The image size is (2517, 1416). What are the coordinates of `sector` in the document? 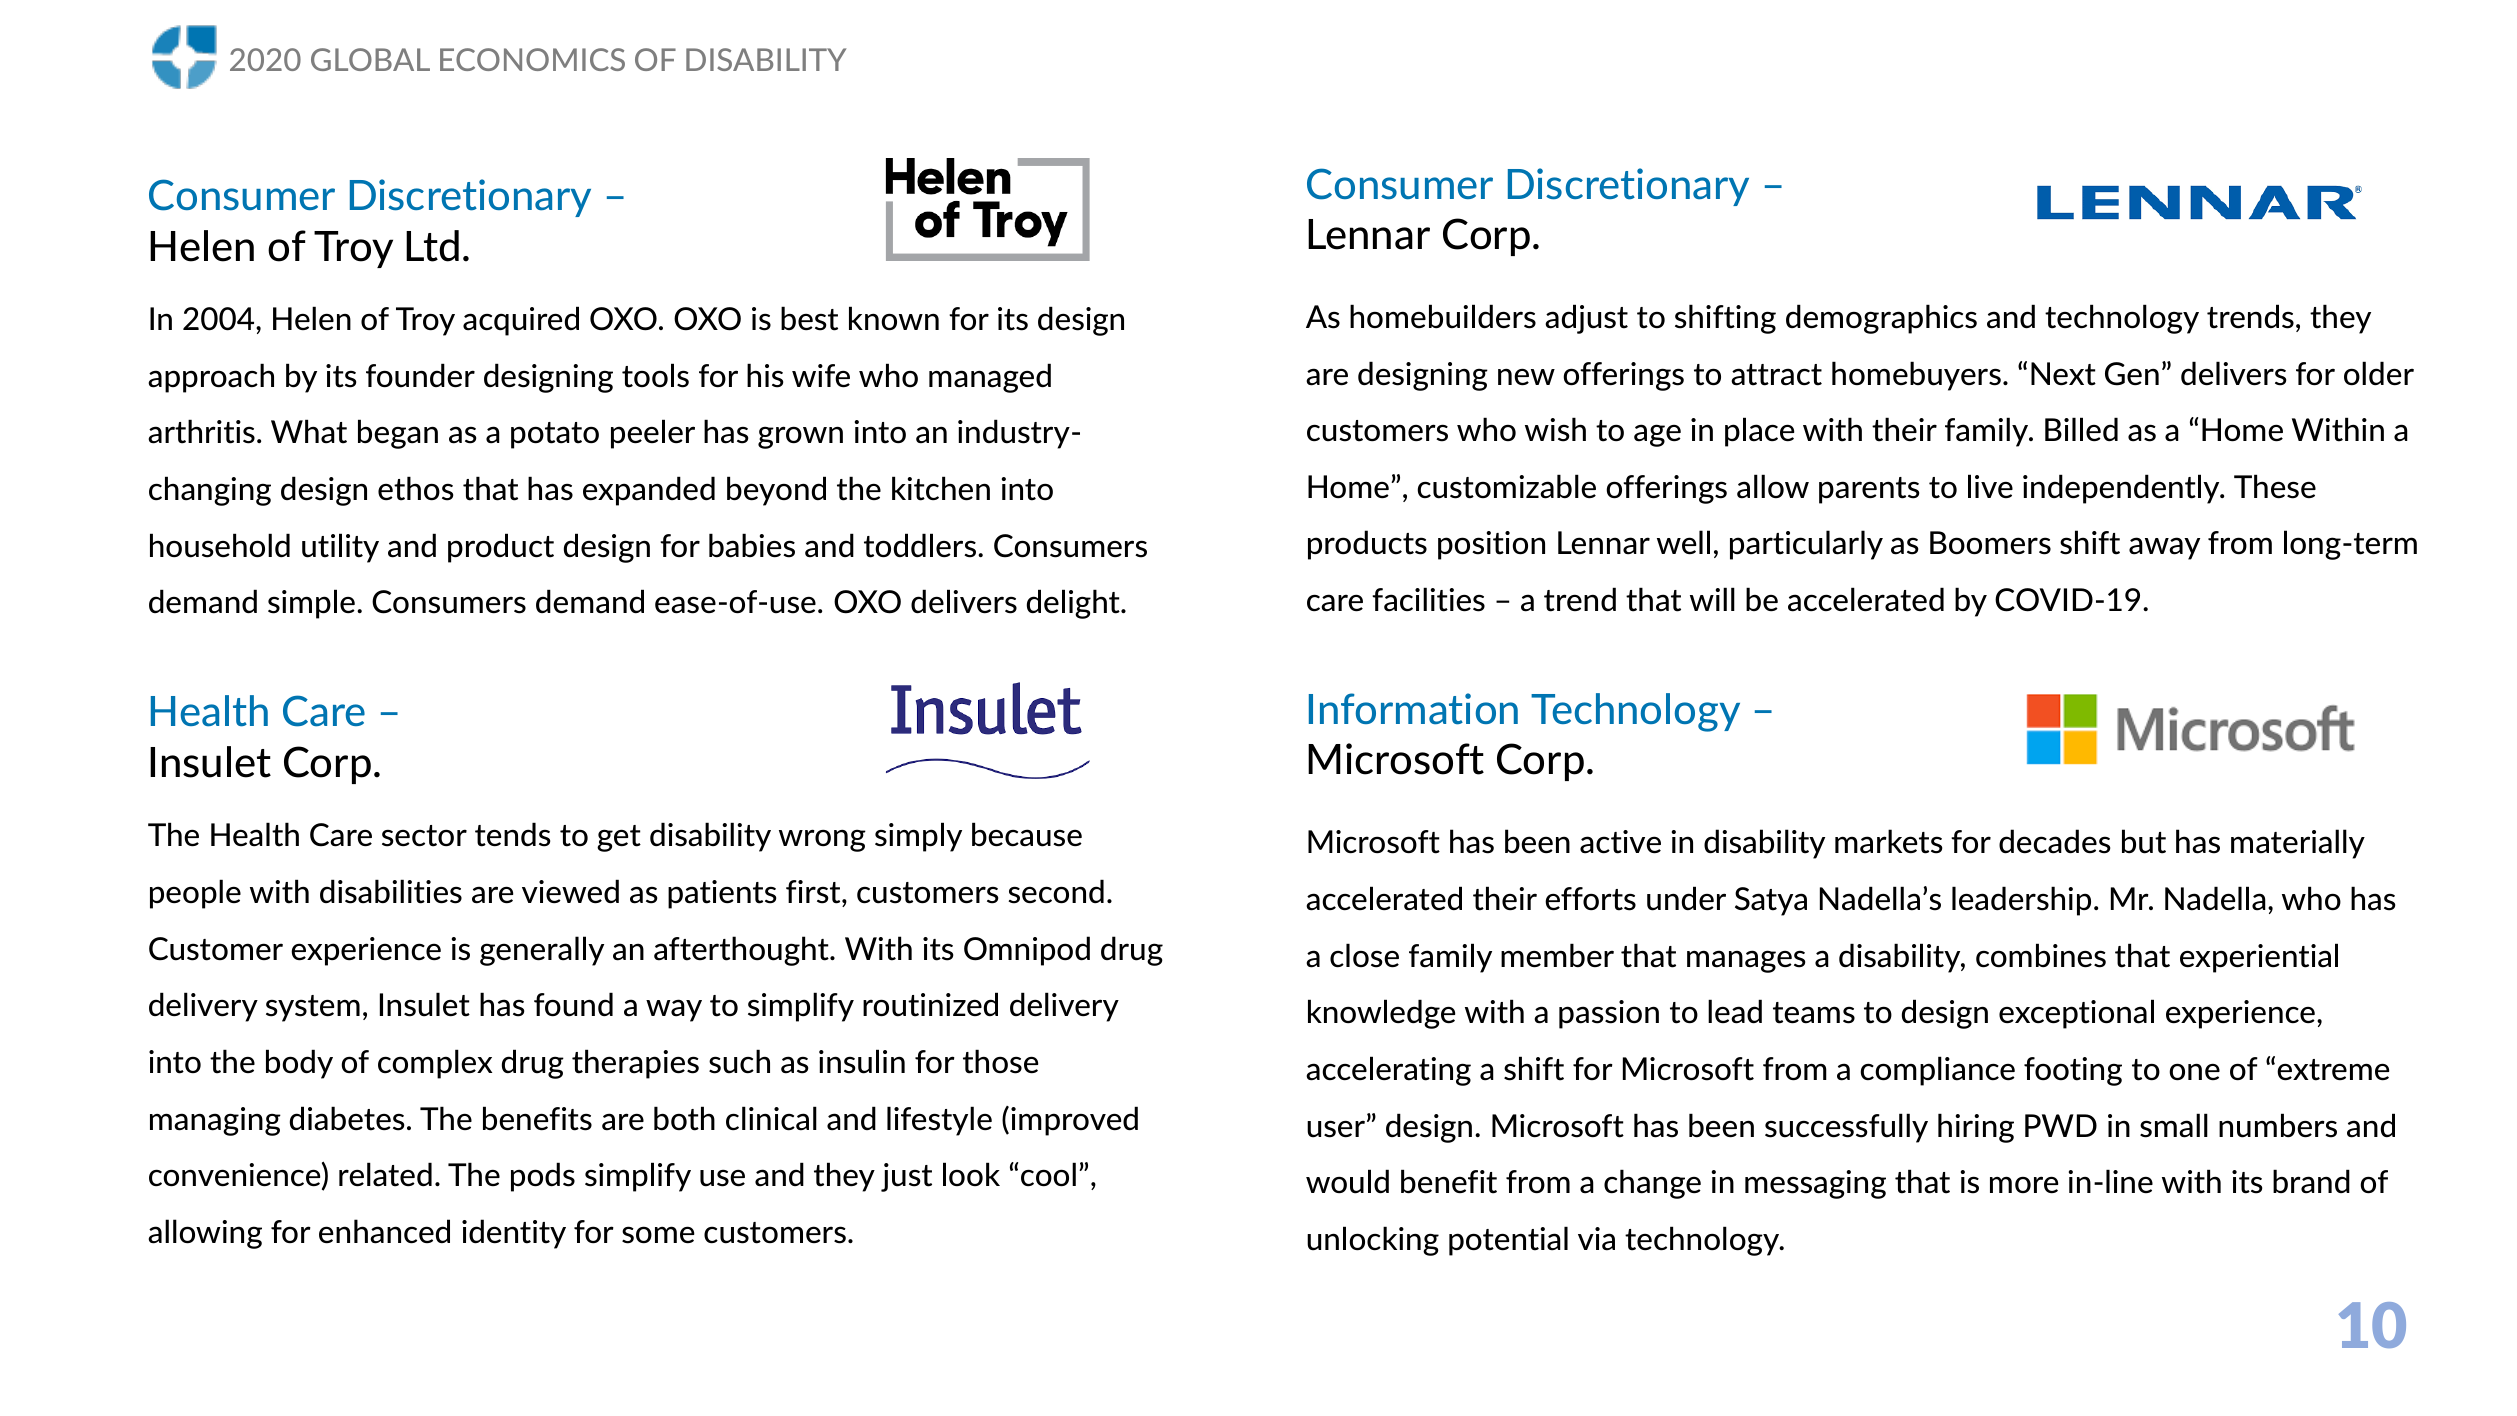 It's located at (424, 836).
